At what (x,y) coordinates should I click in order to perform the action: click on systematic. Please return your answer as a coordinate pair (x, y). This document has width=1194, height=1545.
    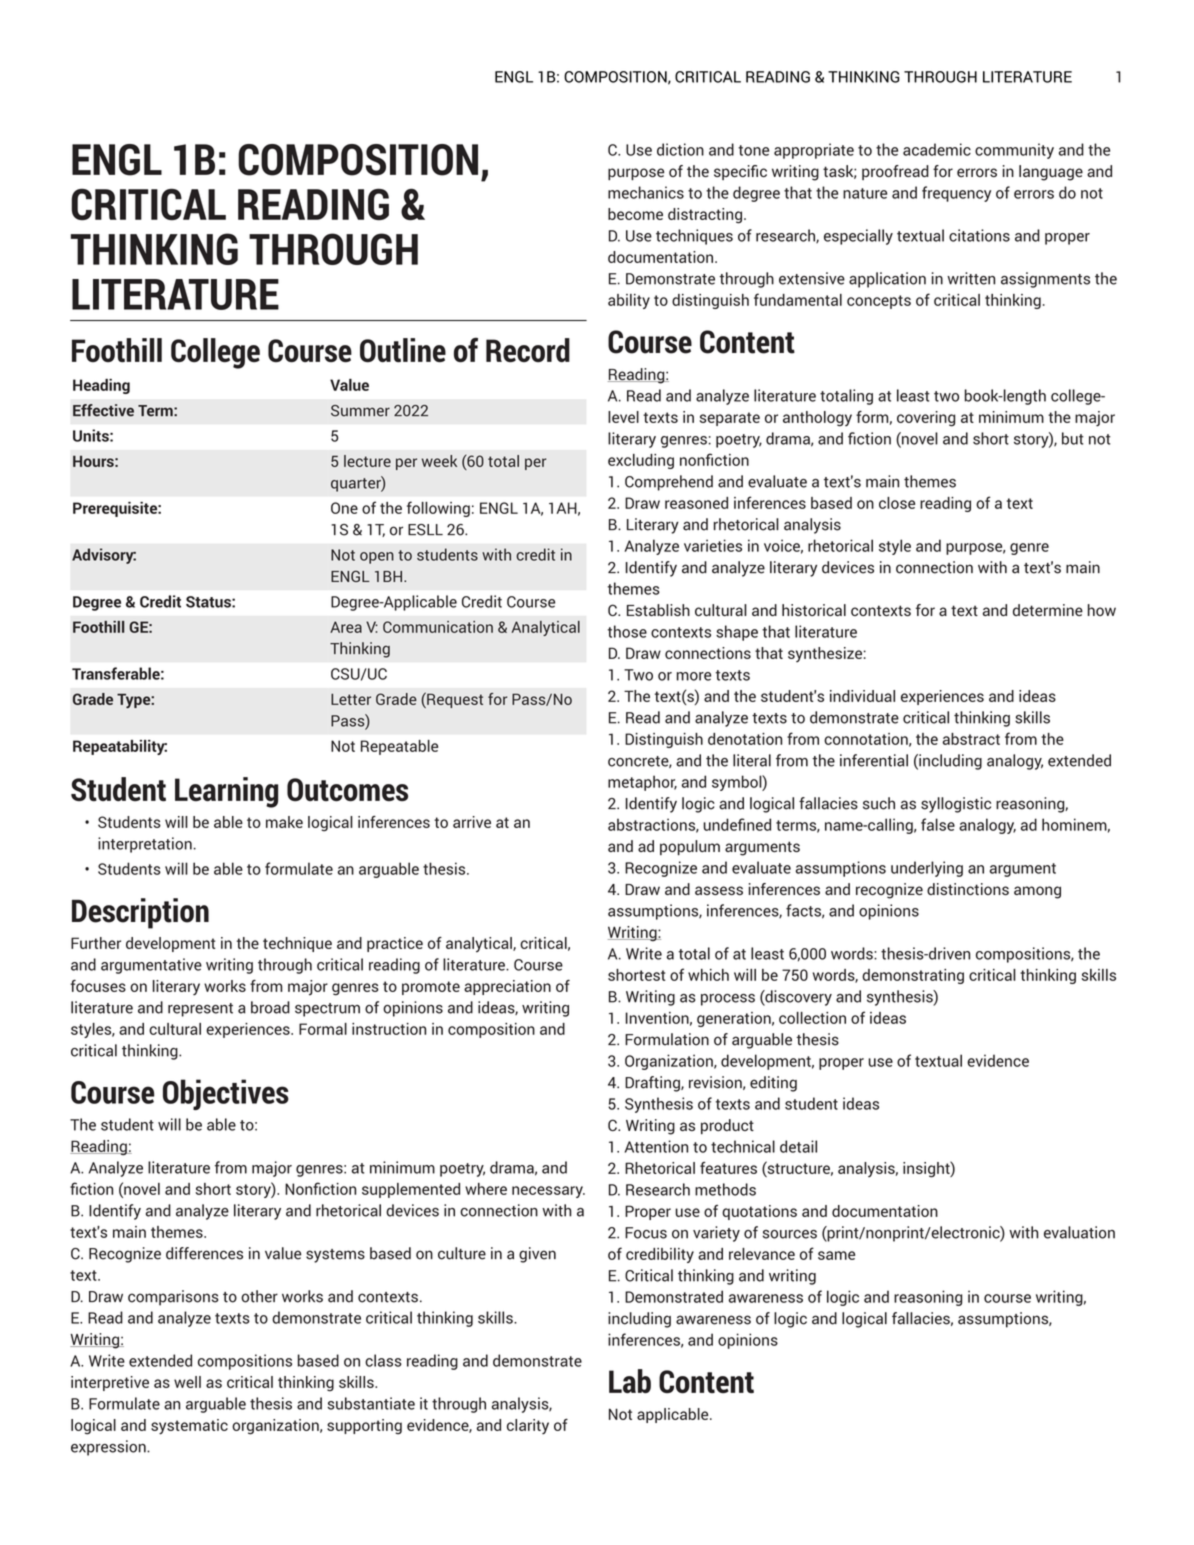
    Looking at the image, I should click on (189, 1427).
